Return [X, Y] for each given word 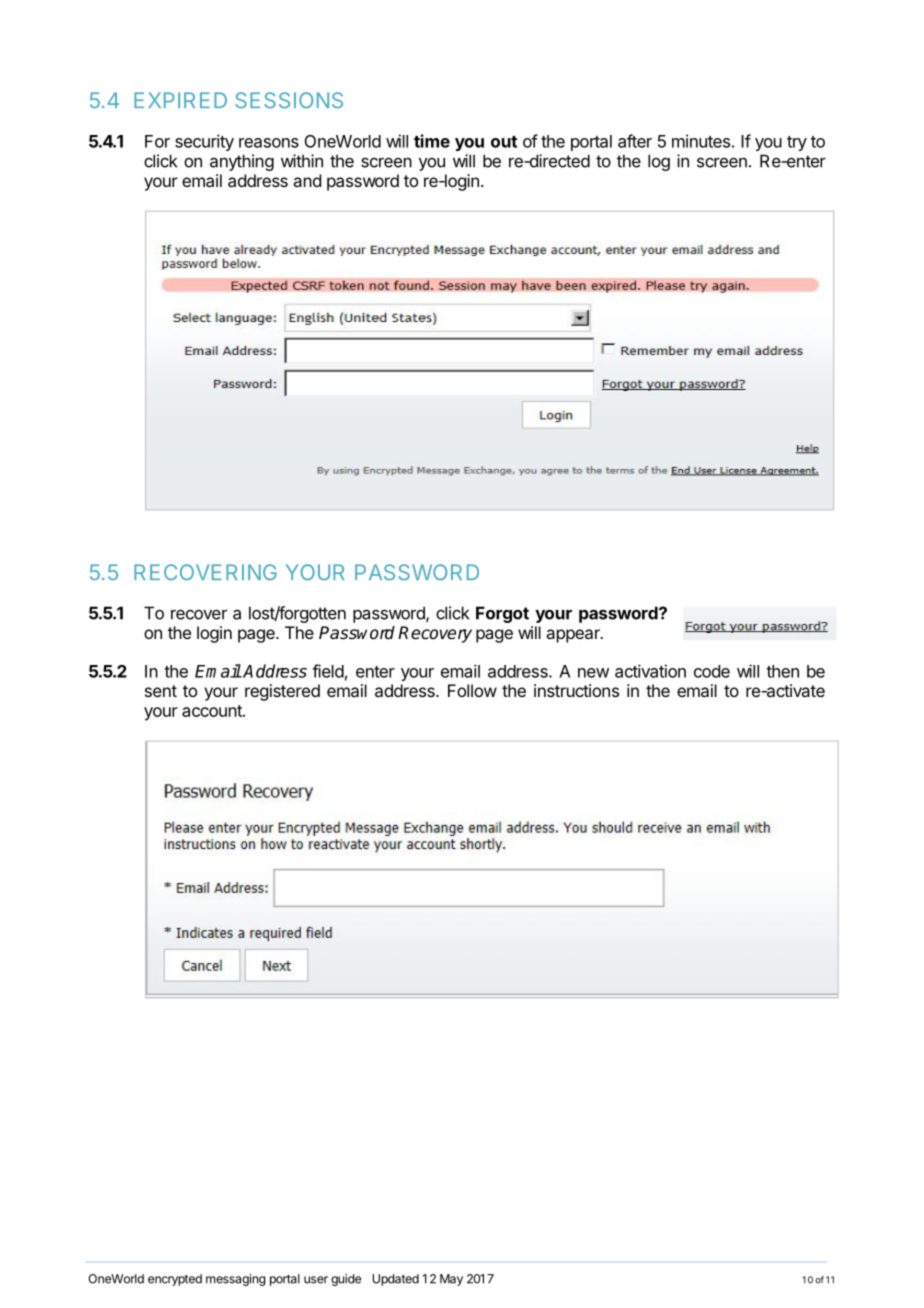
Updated [396, 1280]
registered [282, 692]
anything [242, 162]
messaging [235, 1280]
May [451, 1280]
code [712, 671]
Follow [472, 690]
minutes [701, 141]
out [504, 142]
